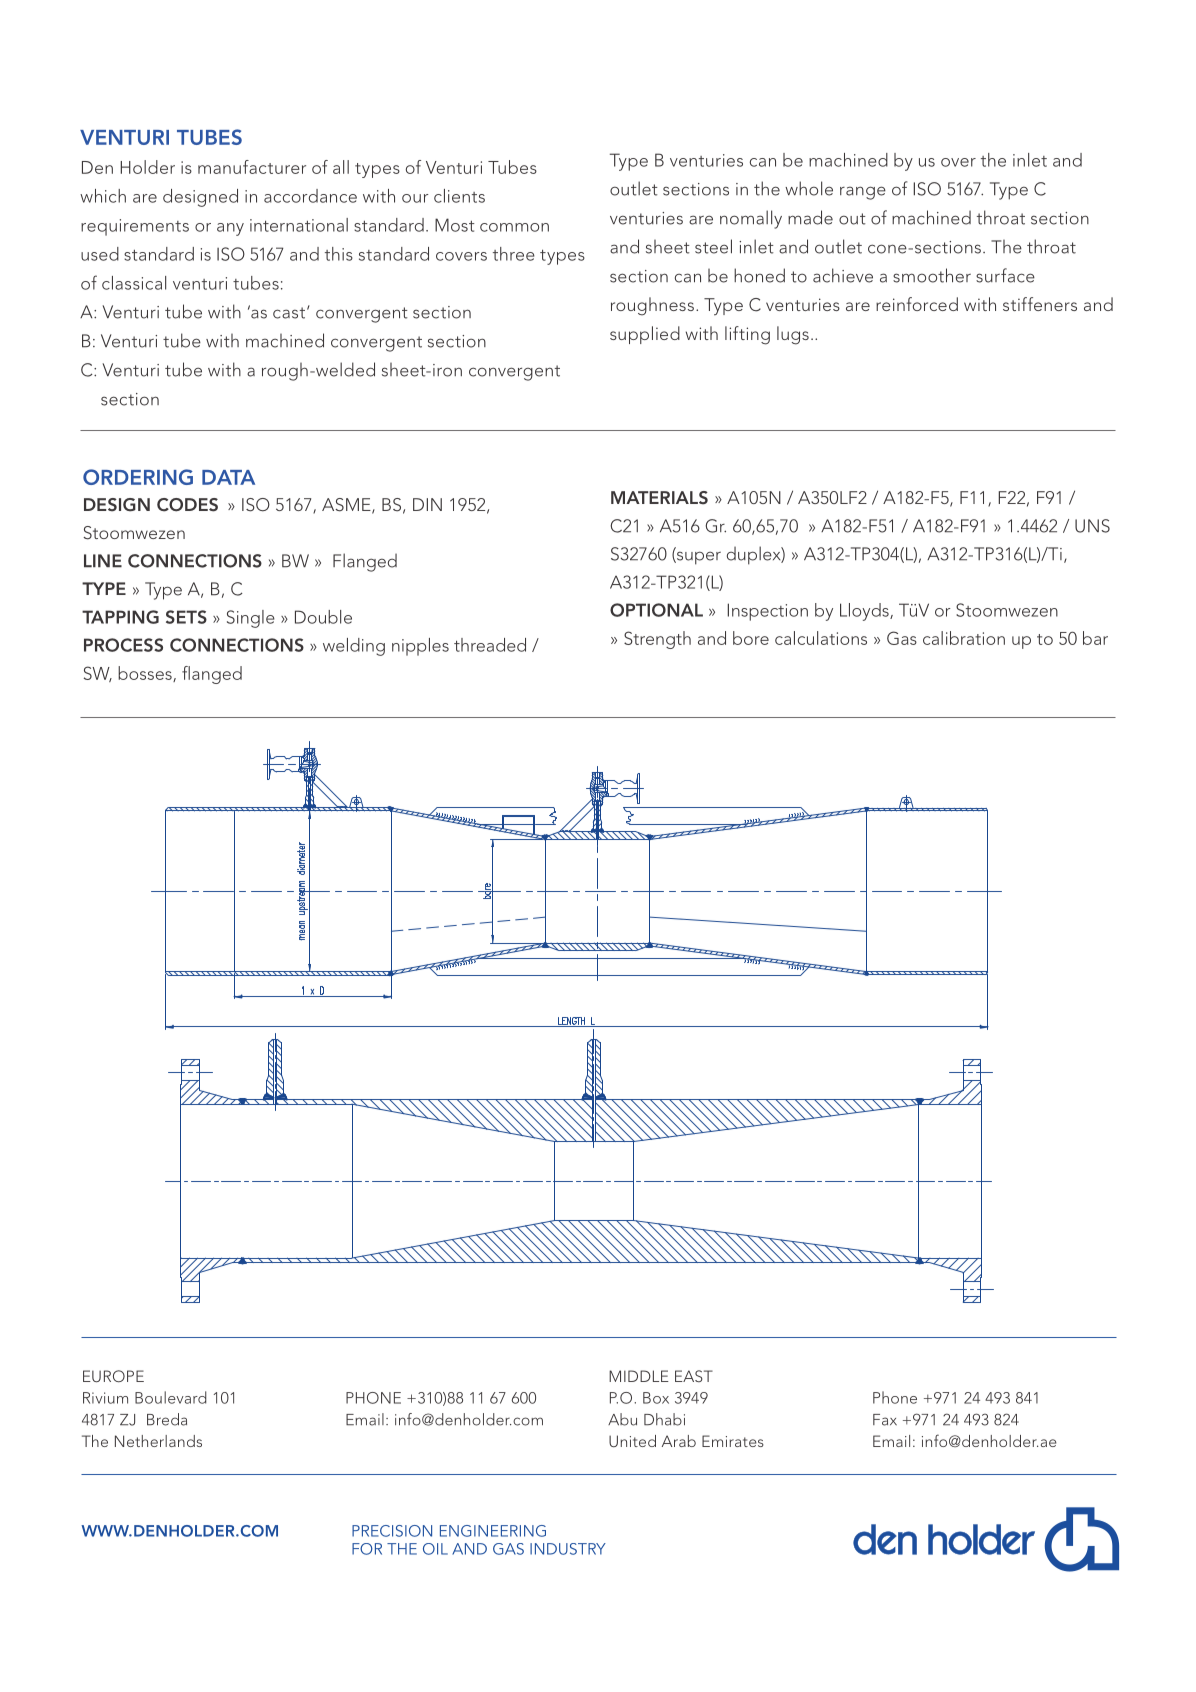  Describe the element at coordinates (885, 1420) in the screenshot. I see `Fax` at that location.
